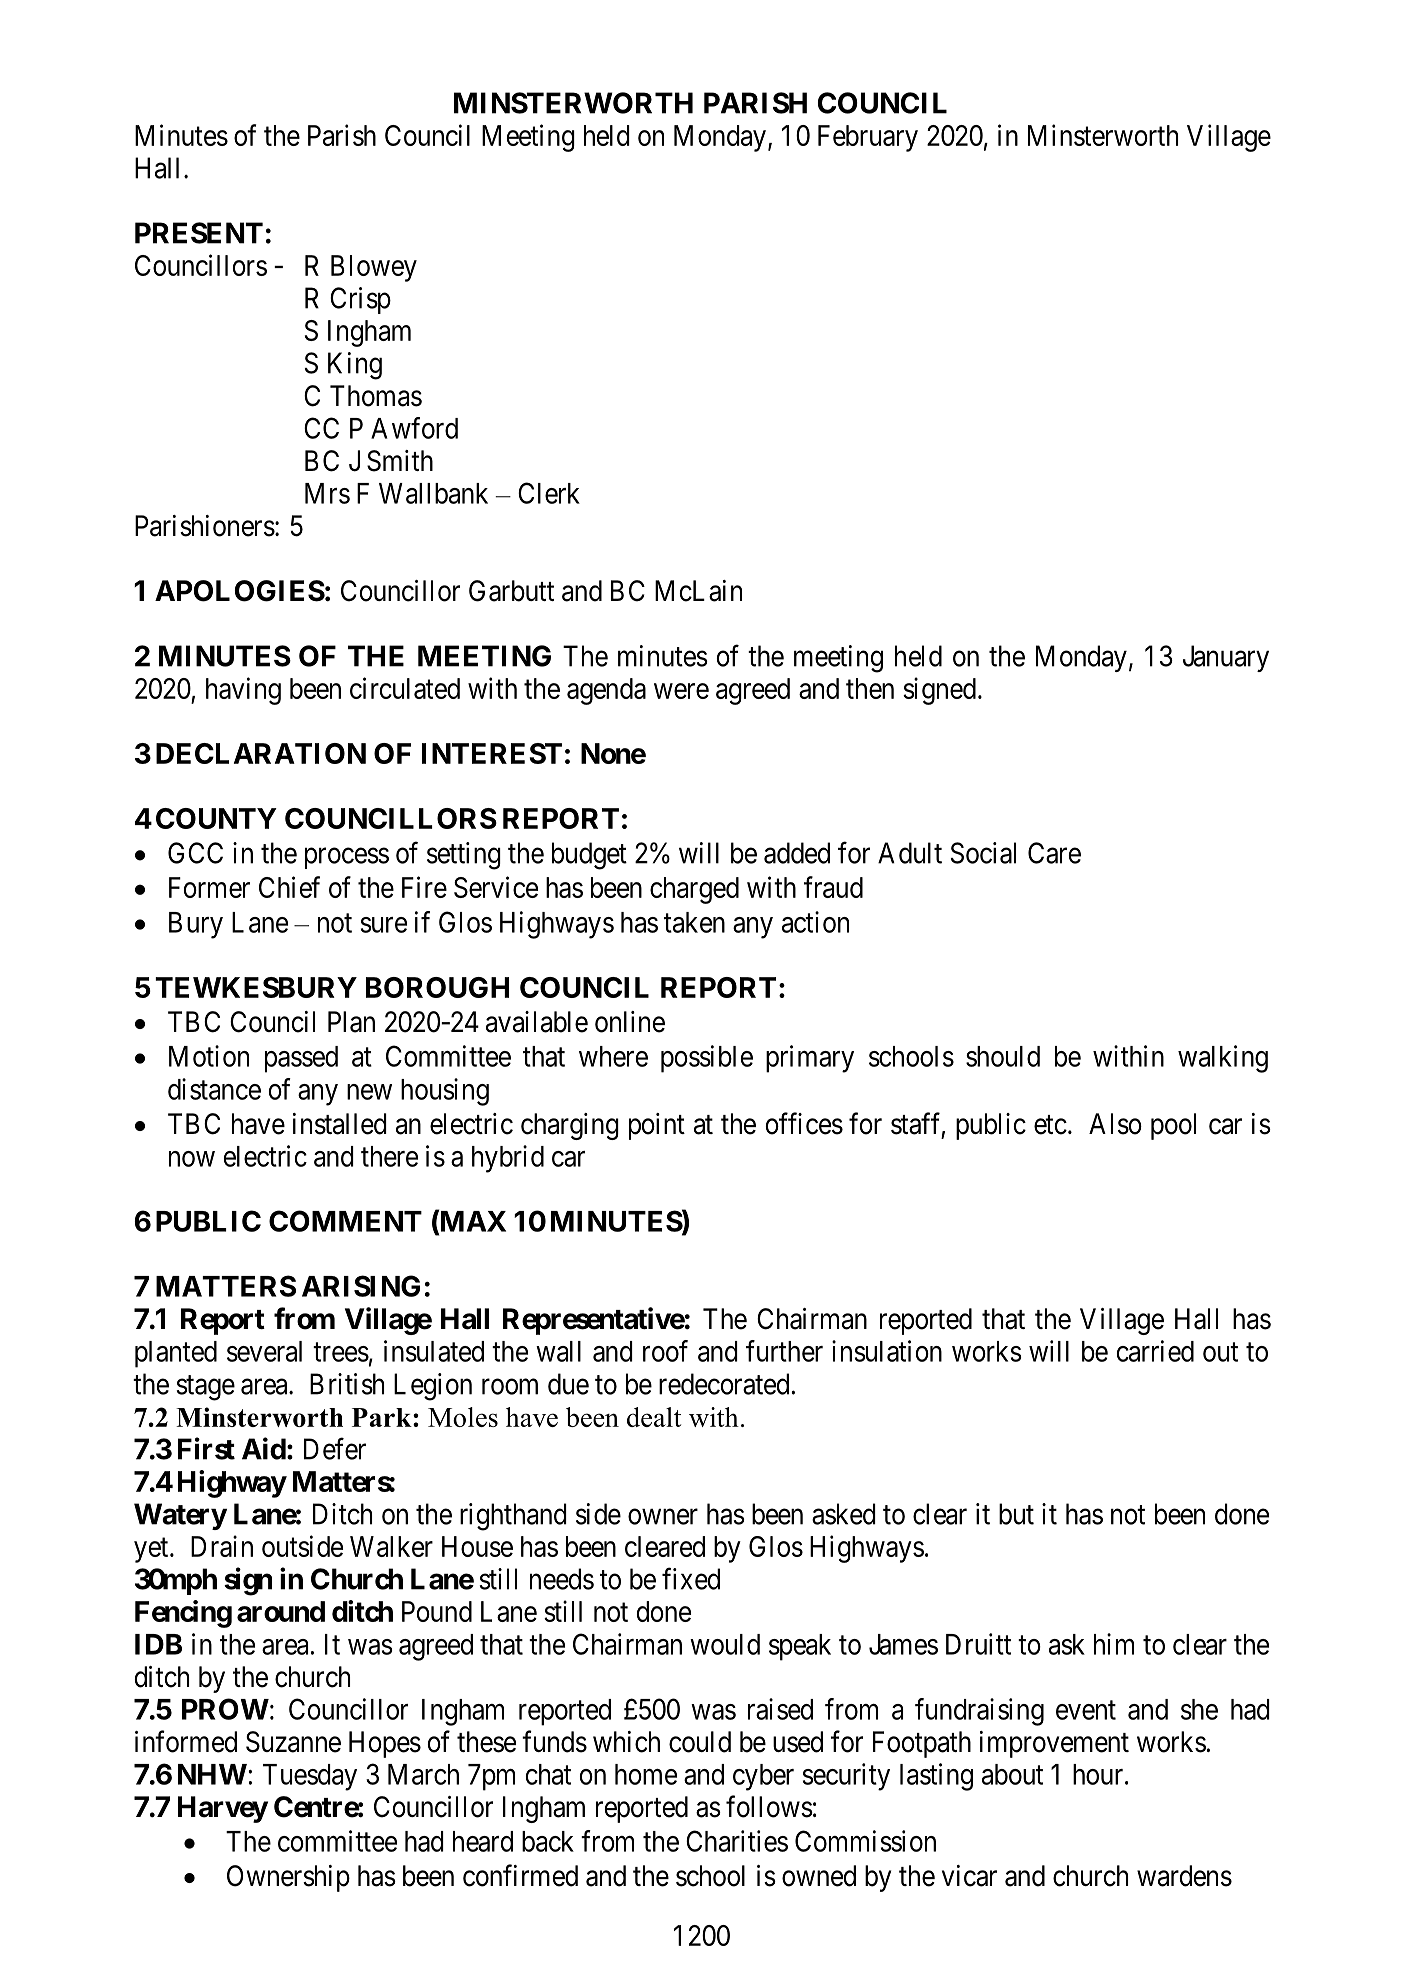 The image size is (1403, 1984). Describe the element at coordinates (646, 1774) in the screenshot. I see `home` at that location.
